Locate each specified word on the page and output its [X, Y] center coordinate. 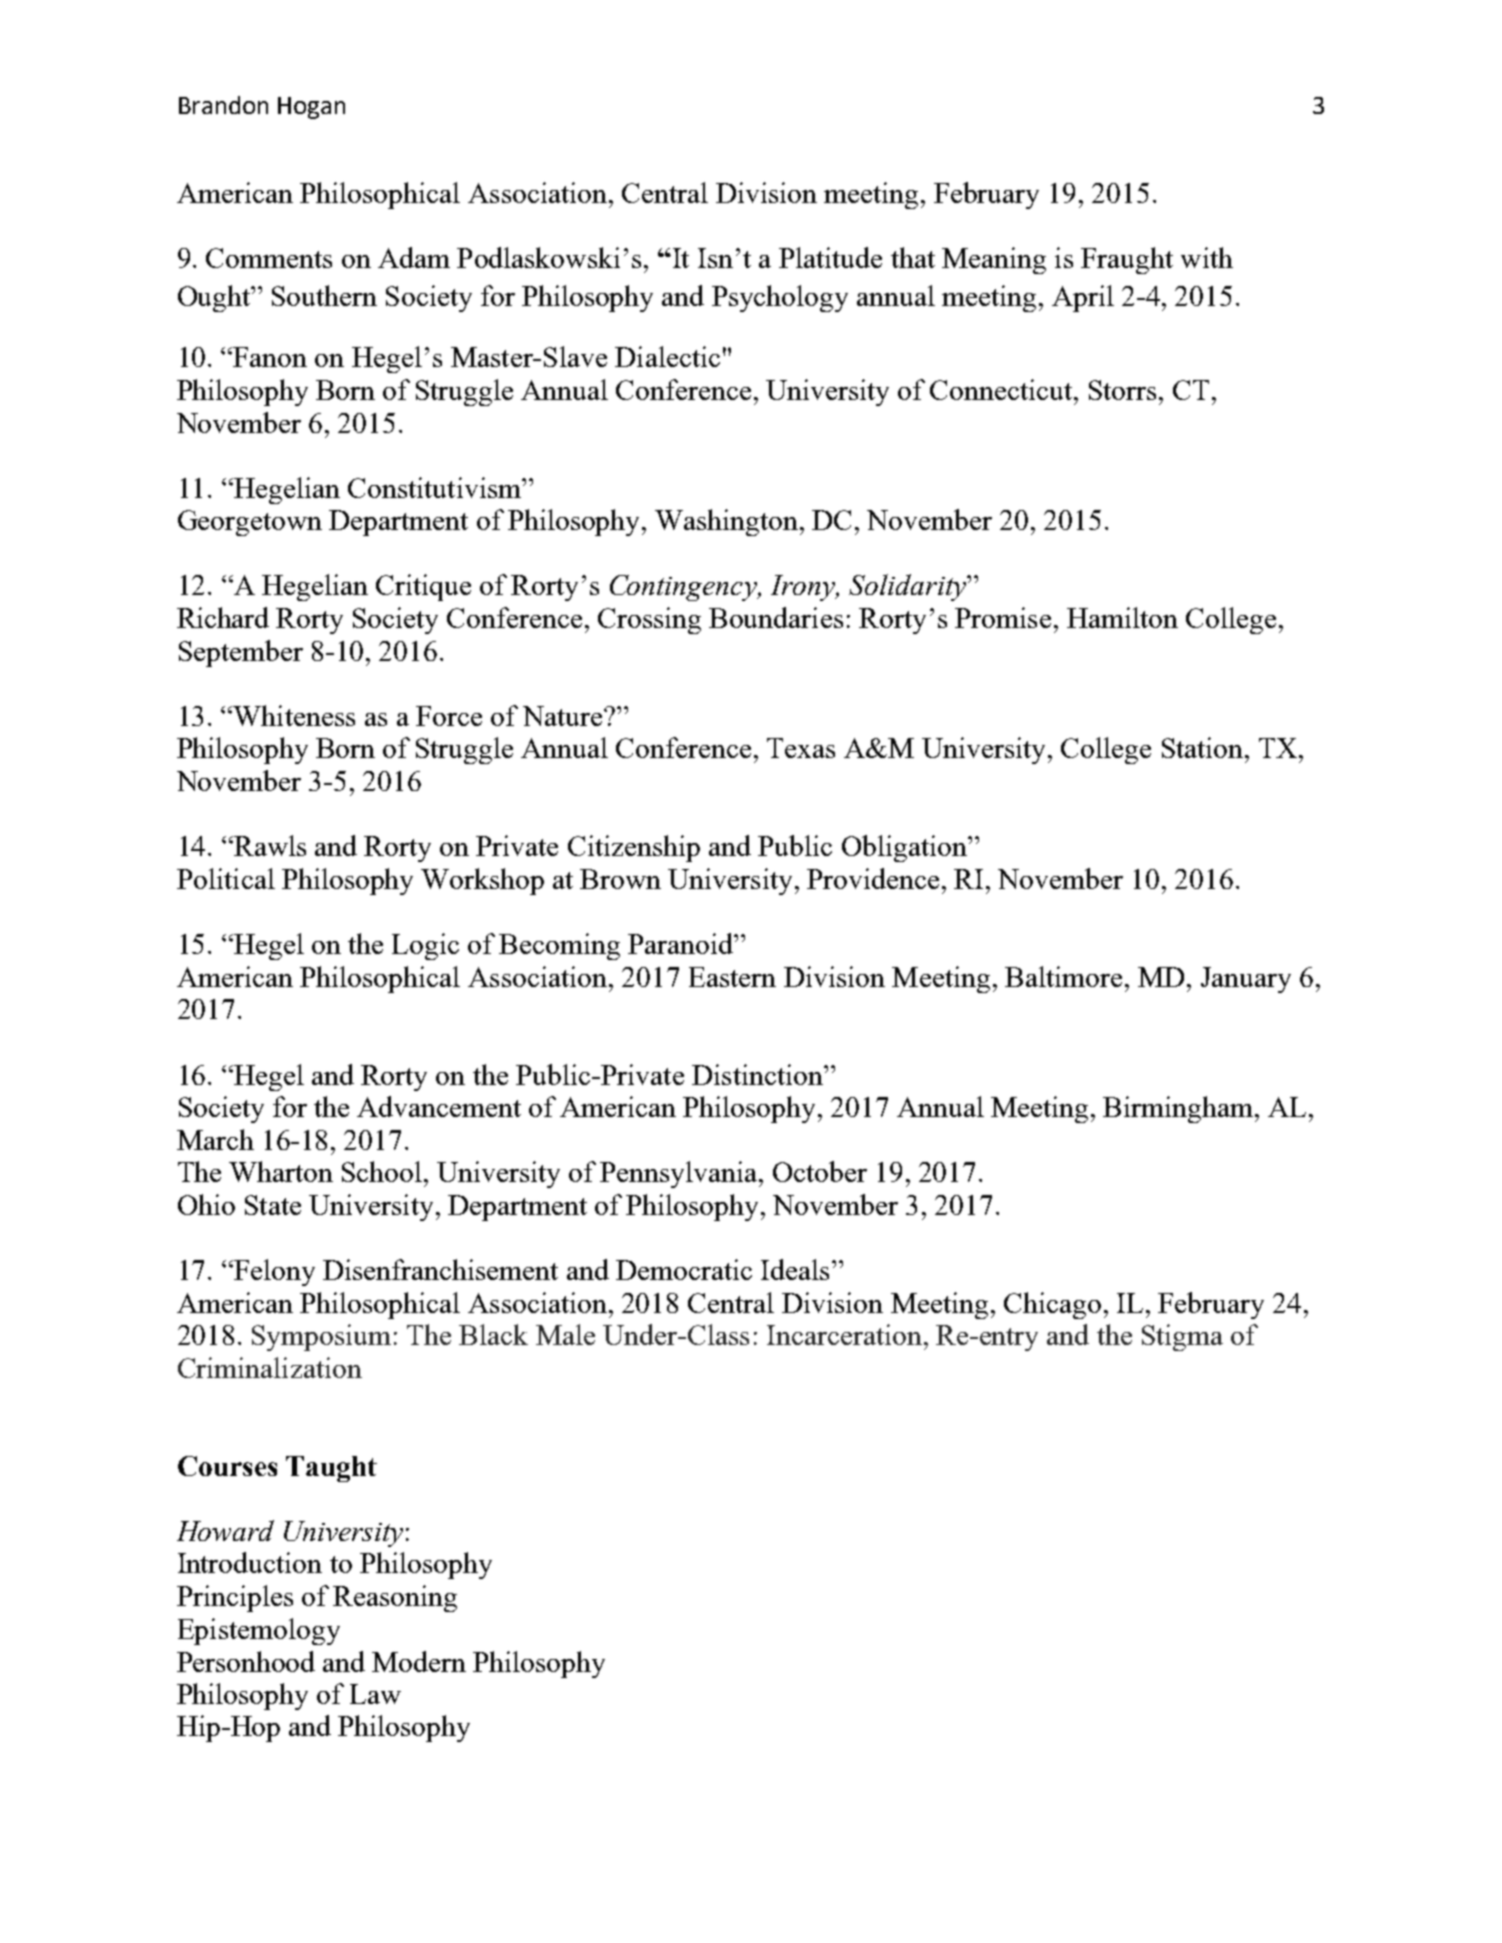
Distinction [758, 1074]
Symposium [321, 1337]
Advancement [439, 1106]
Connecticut [1002, 389]
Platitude [830, 257]
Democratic [684, 1269]
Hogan [311, 108]
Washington [726, 522]
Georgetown [250, 523]
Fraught [1127, 260]
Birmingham [1178, 1109]
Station [1204, 747]
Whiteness [294, 715]
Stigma [1182, 1337]
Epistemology [259, 1631]
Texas [801, 748]
